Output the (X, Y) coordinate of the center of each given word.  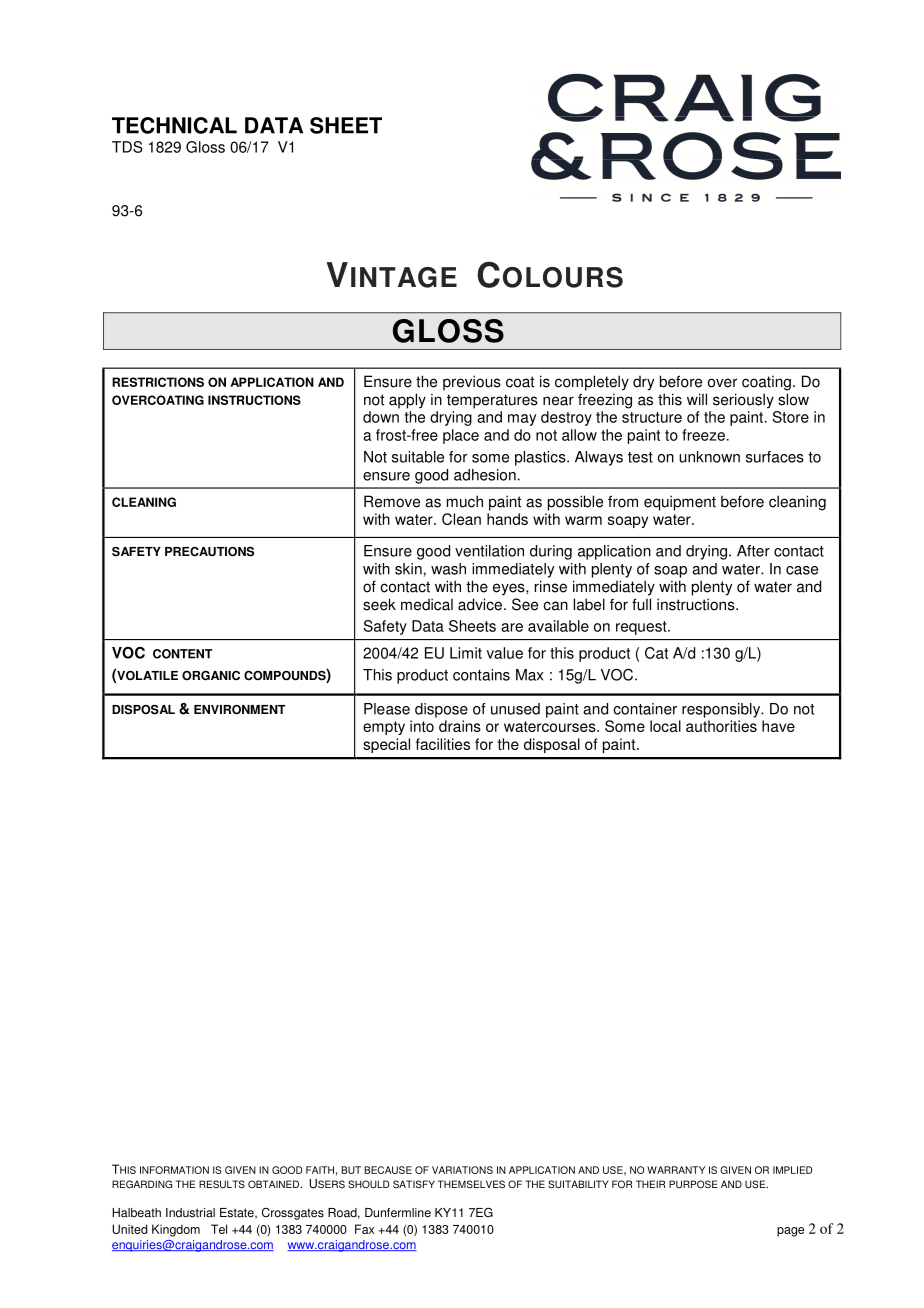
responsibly (722, 710)
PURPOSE (693, 1184)
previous (472, 383)
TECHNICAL (174, 125)
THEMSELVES (471, 1184)
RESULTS (222, 1184)
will (697, 399)
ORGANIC (211, 675)
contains (481, 675)
